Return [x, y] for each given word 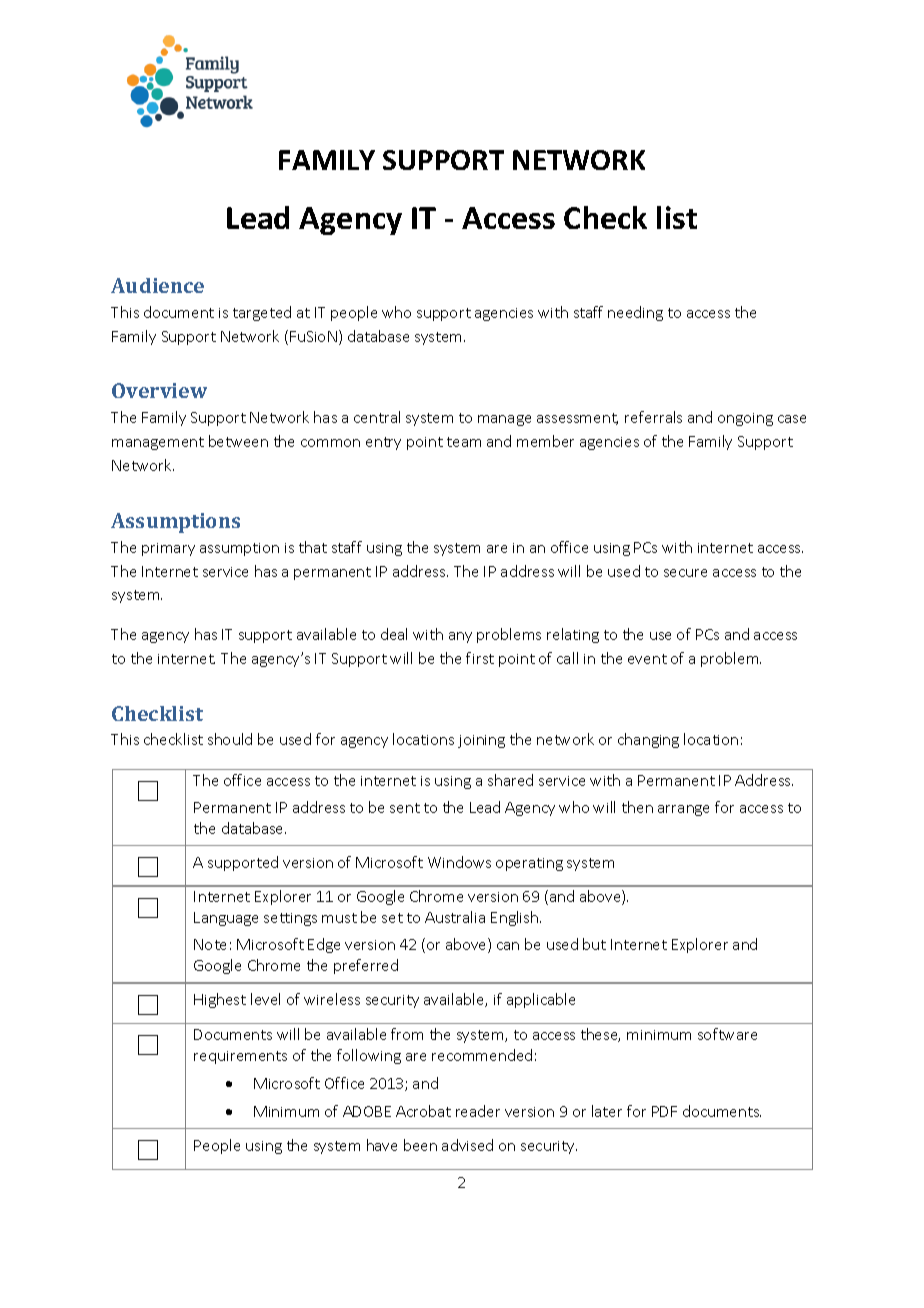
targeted [262, 313]
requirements [240, 1057]
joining [481, 741]
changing [648, 740]
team [464, 442]
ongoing [745, 419]
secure [685, 573]
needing [635, 313]
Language [226, 919]
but [594, 944]
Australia [455, 917]
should [230, 739]
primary [168, 549]
